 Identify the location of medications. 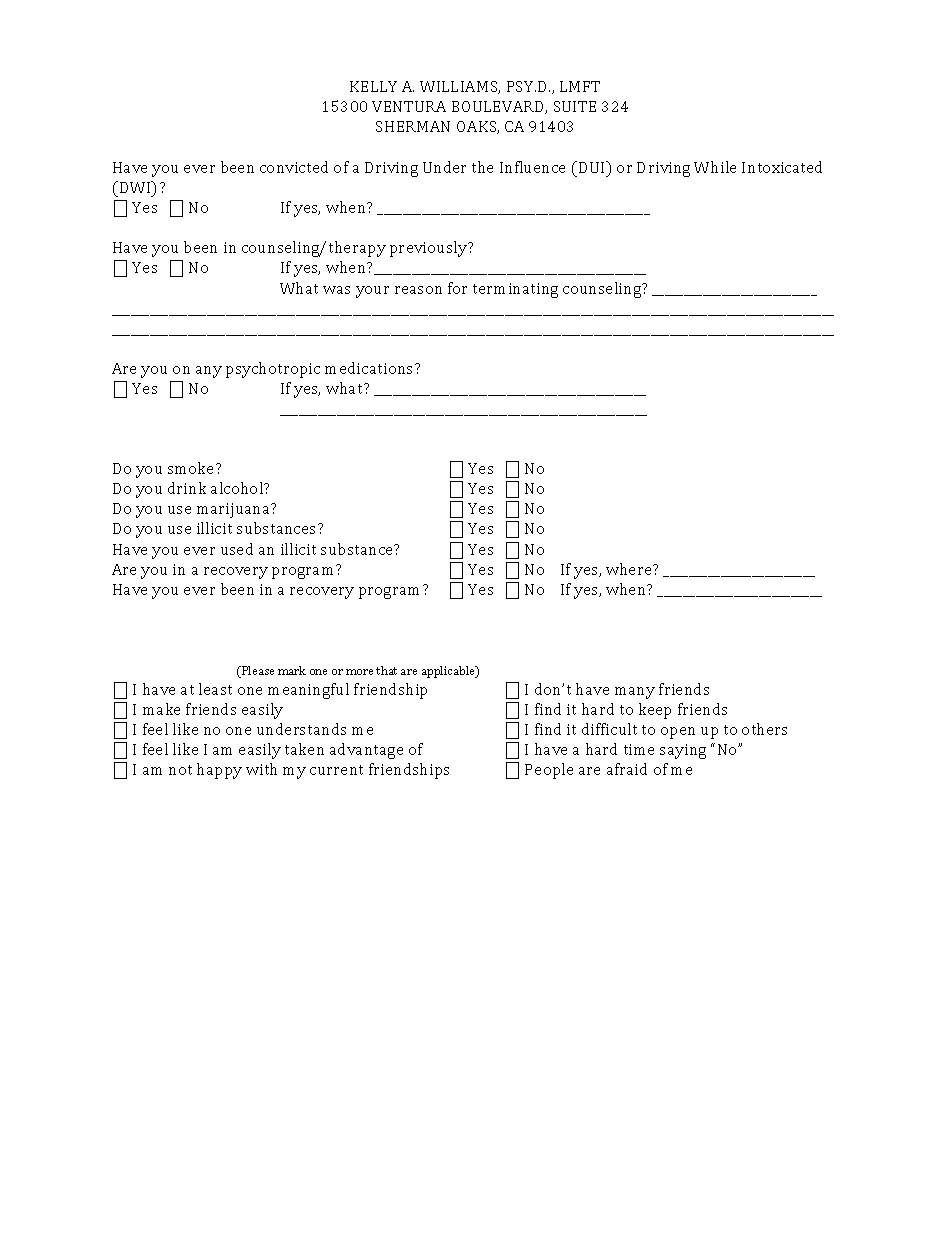
(370, 368).
